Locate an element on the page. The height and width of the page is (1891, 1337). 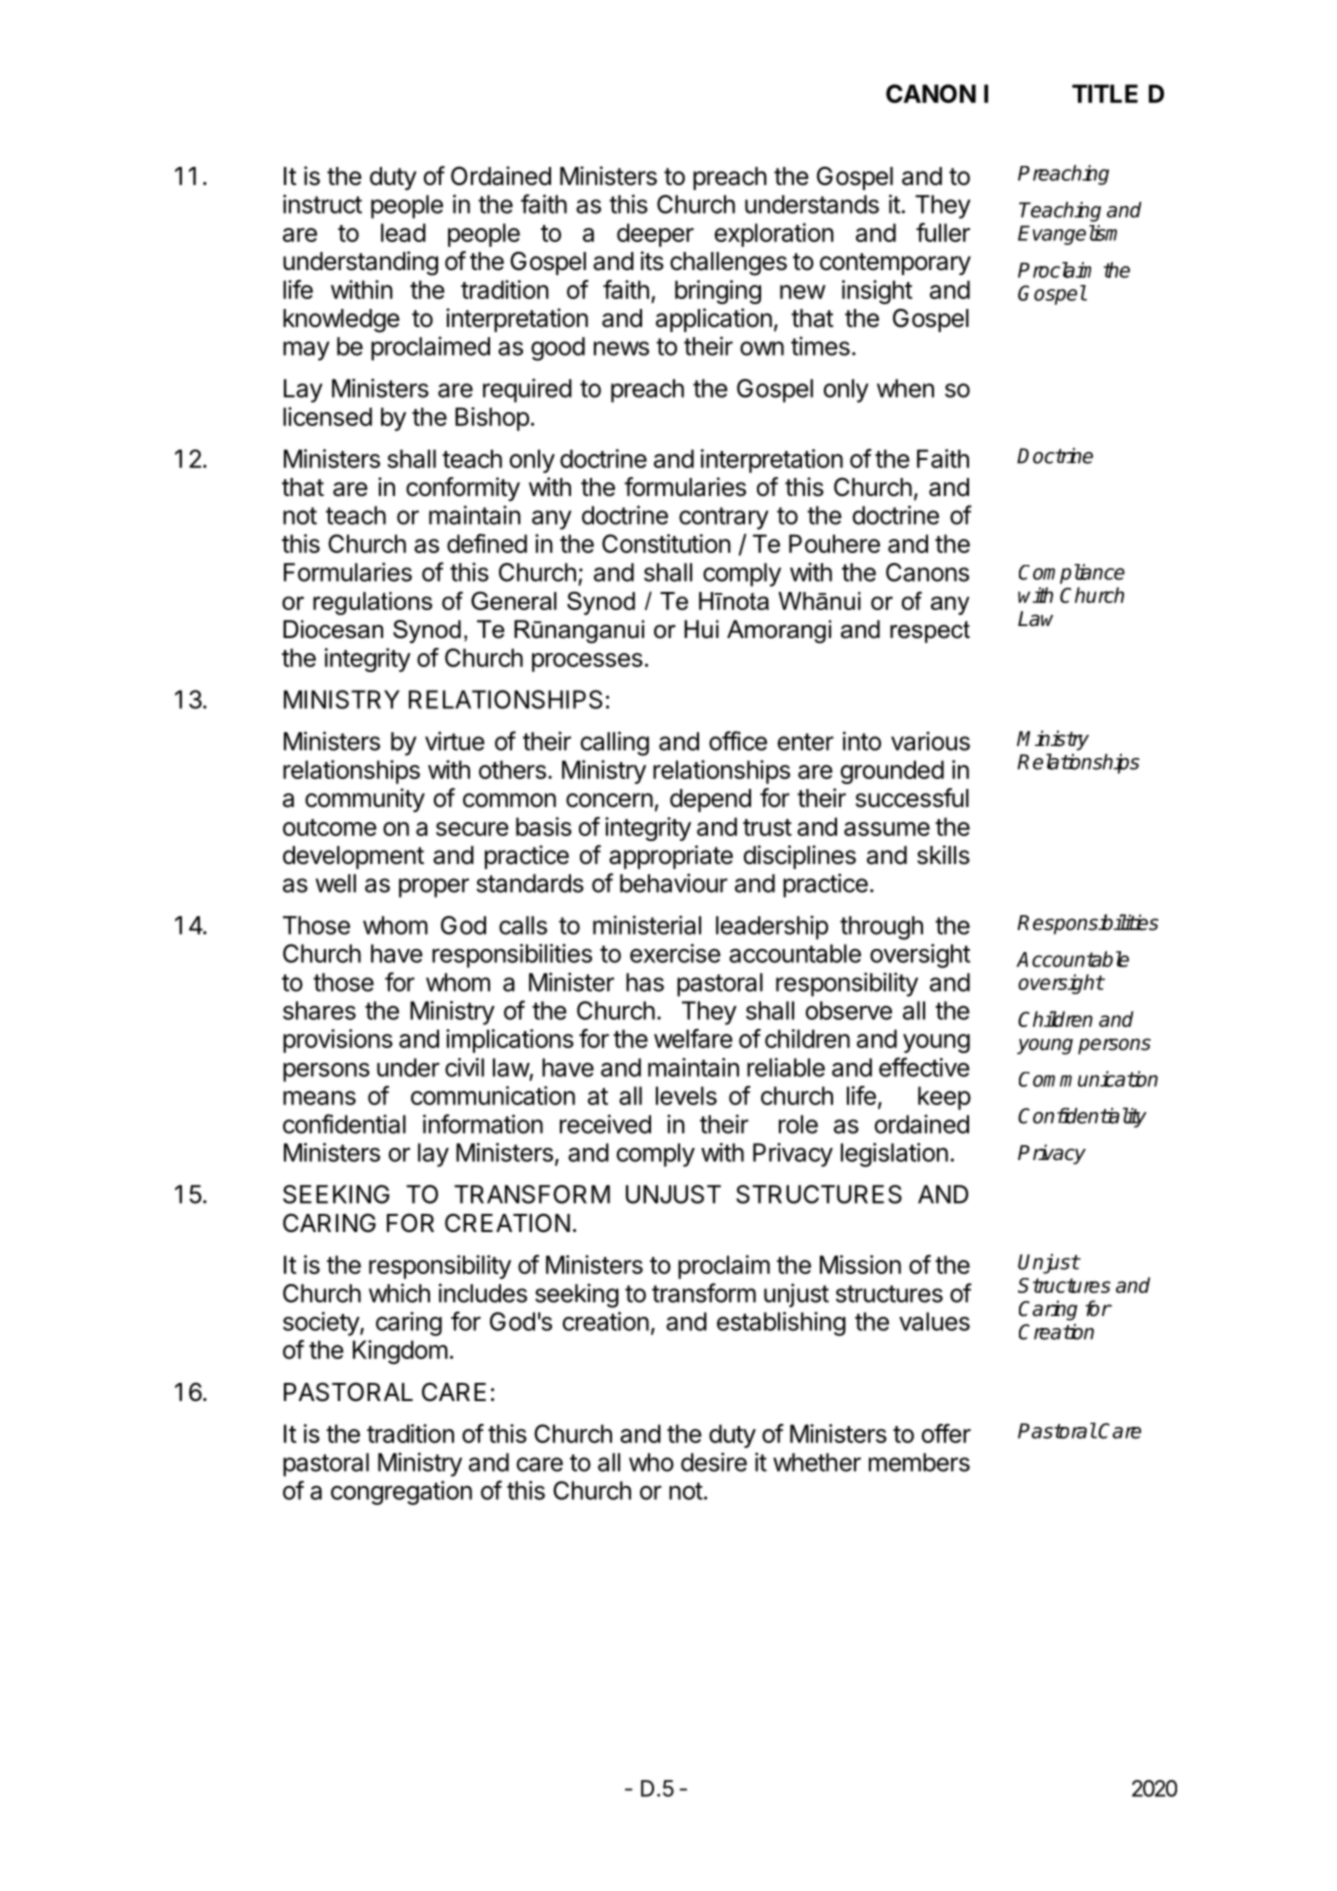
instruct is located at coordinates (322, 204).
